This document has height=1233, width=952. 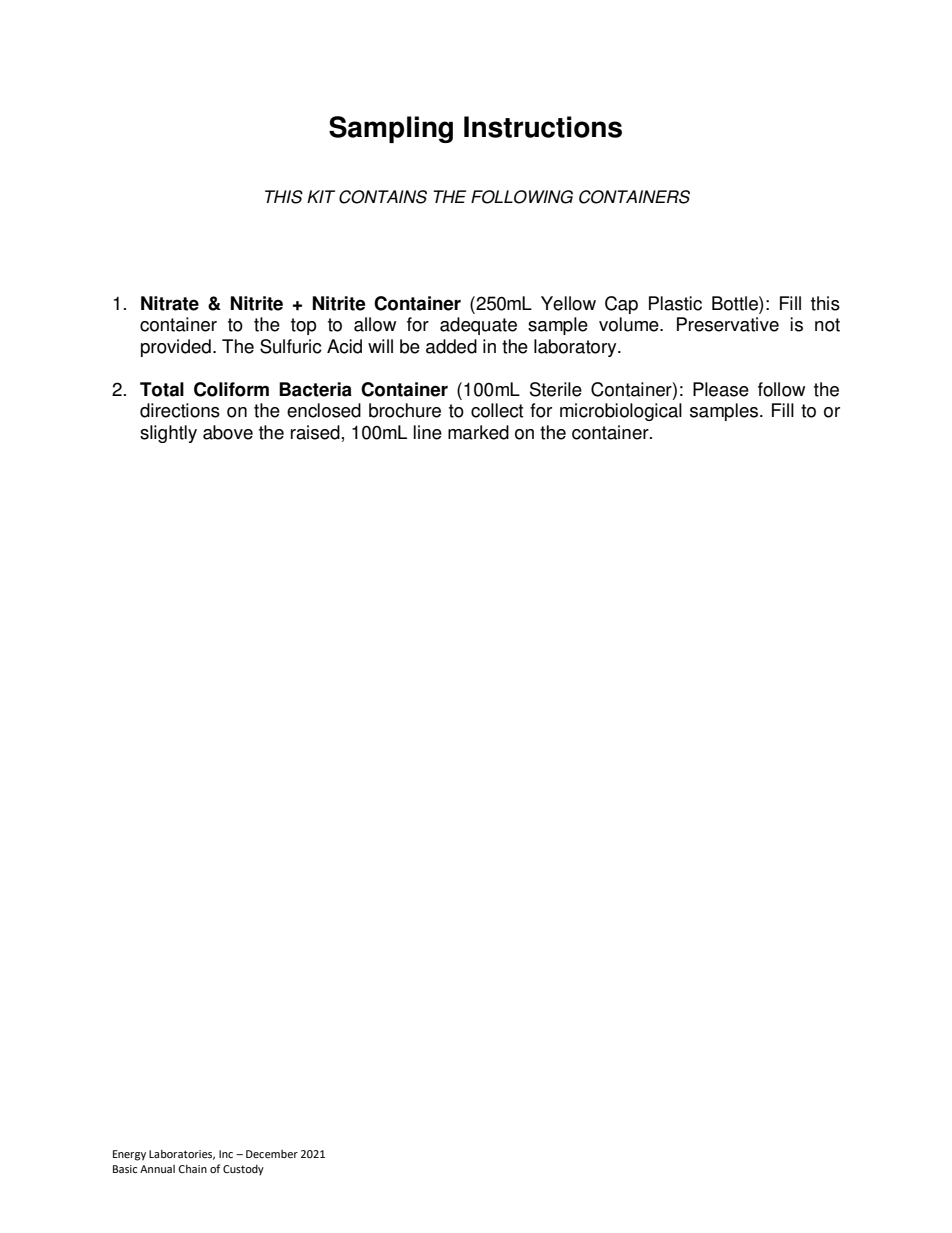 I want to click on provided, so click(x=176, y=348).
